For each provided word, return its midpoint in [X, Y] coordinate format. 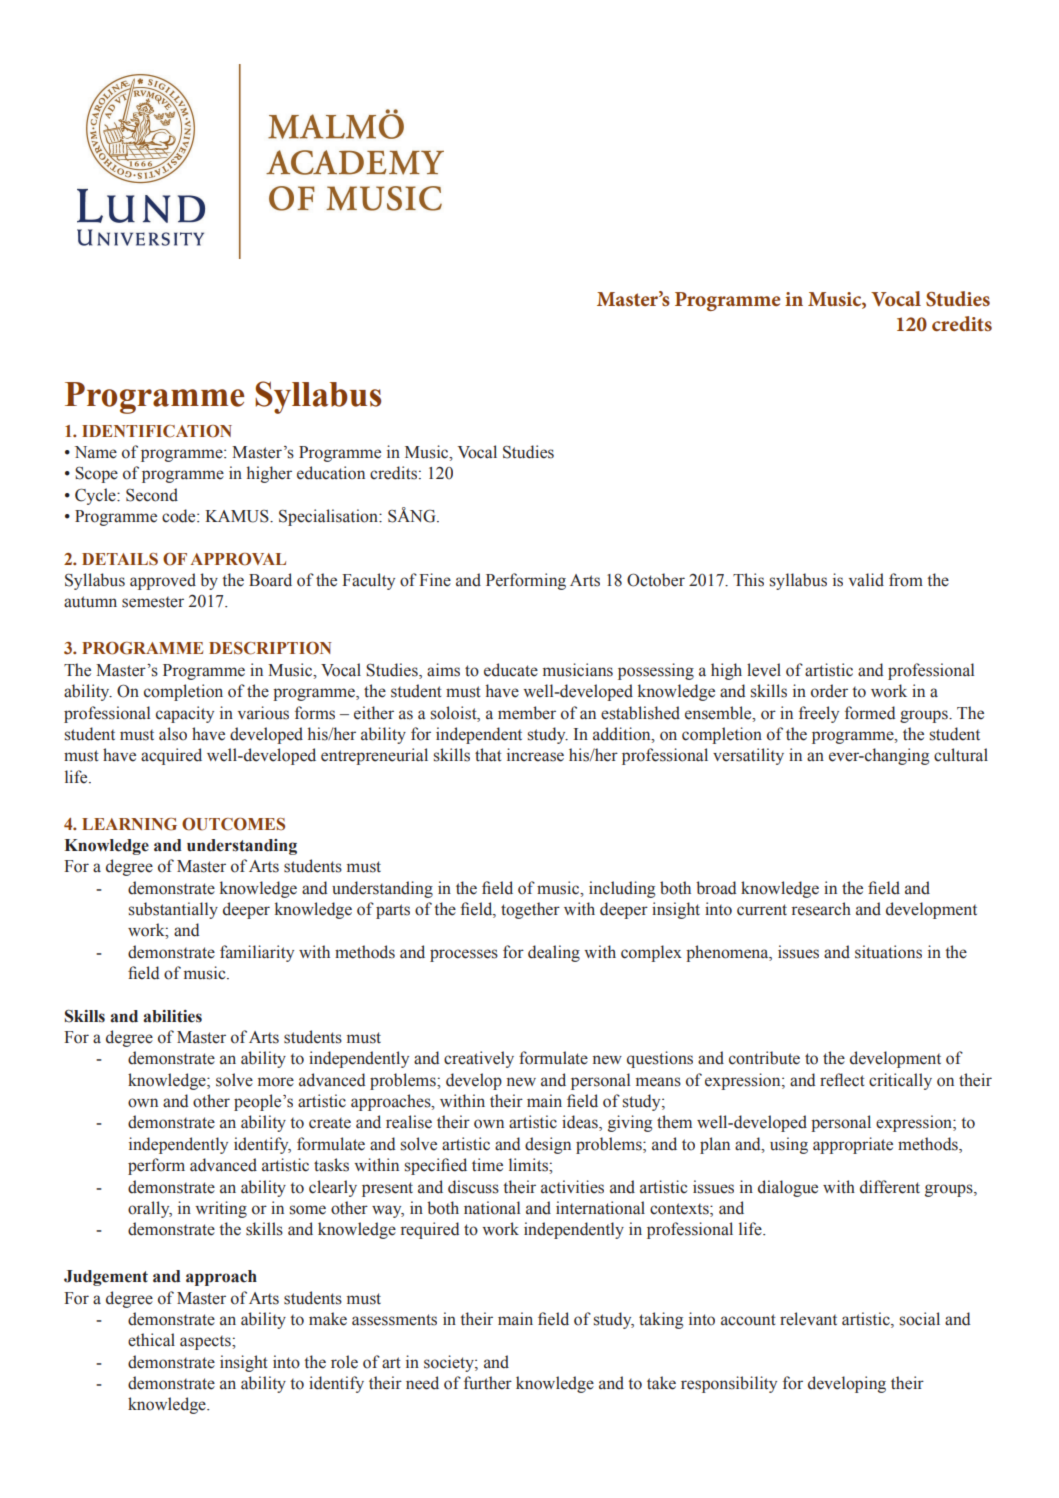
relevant [808, 1319]
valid [866, 580]
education [331, 473]
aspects [206, 1343]
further [488, 1383]
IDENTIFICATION [157, 431]
